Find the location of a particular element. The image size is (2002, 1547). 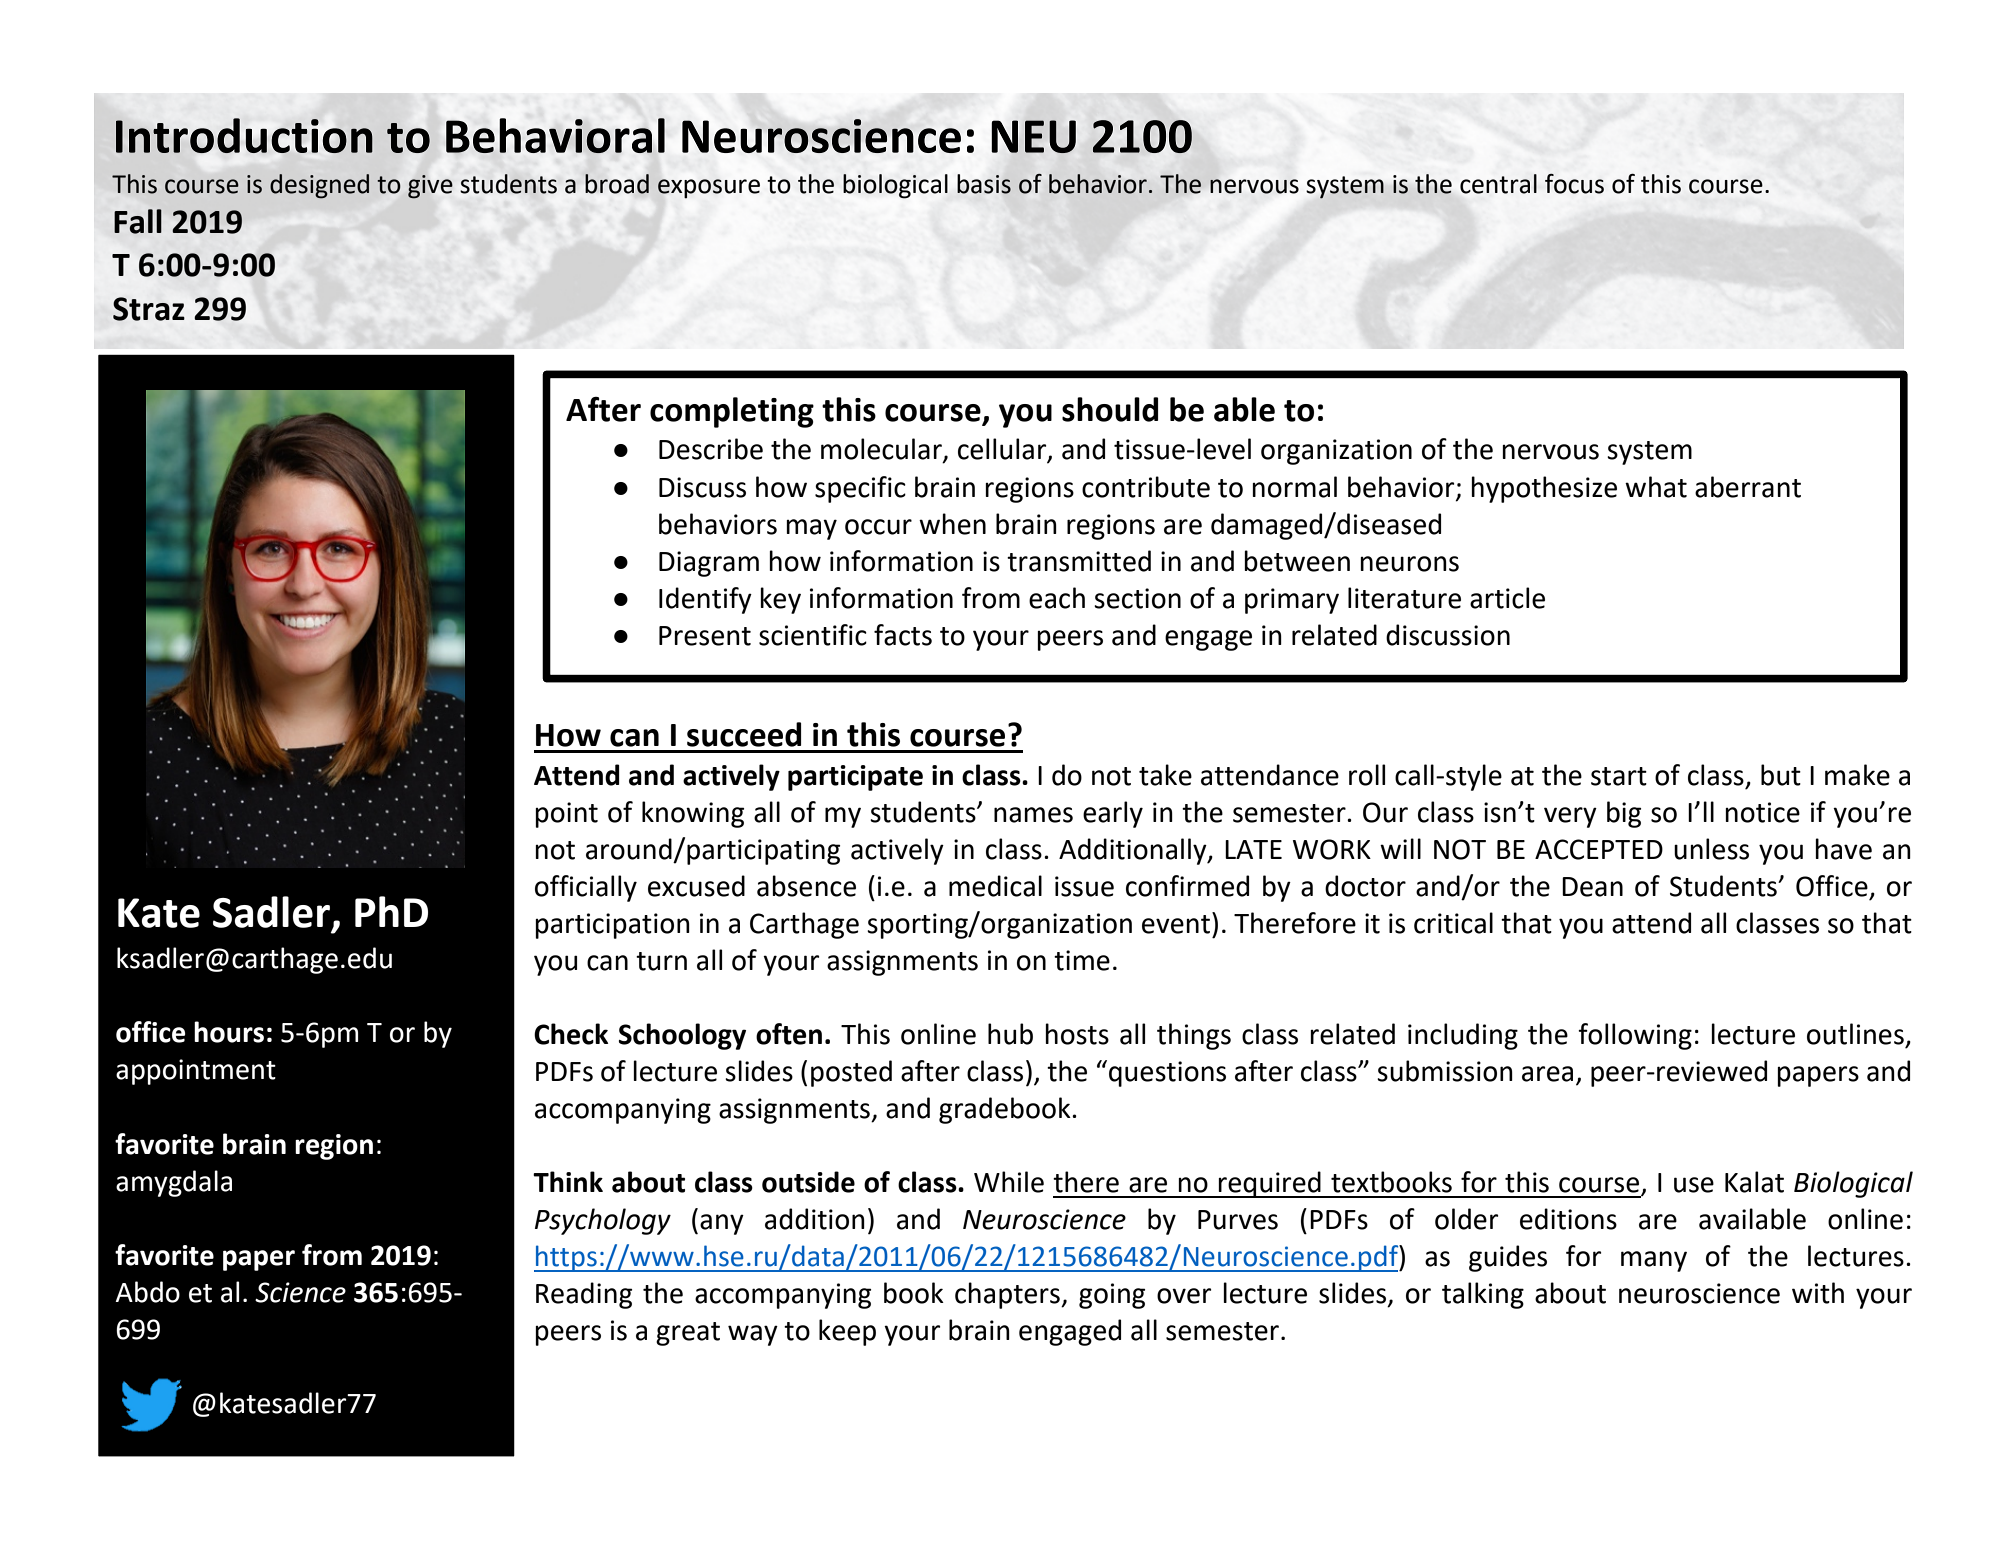

basis is located at coordinates (984, 184).
